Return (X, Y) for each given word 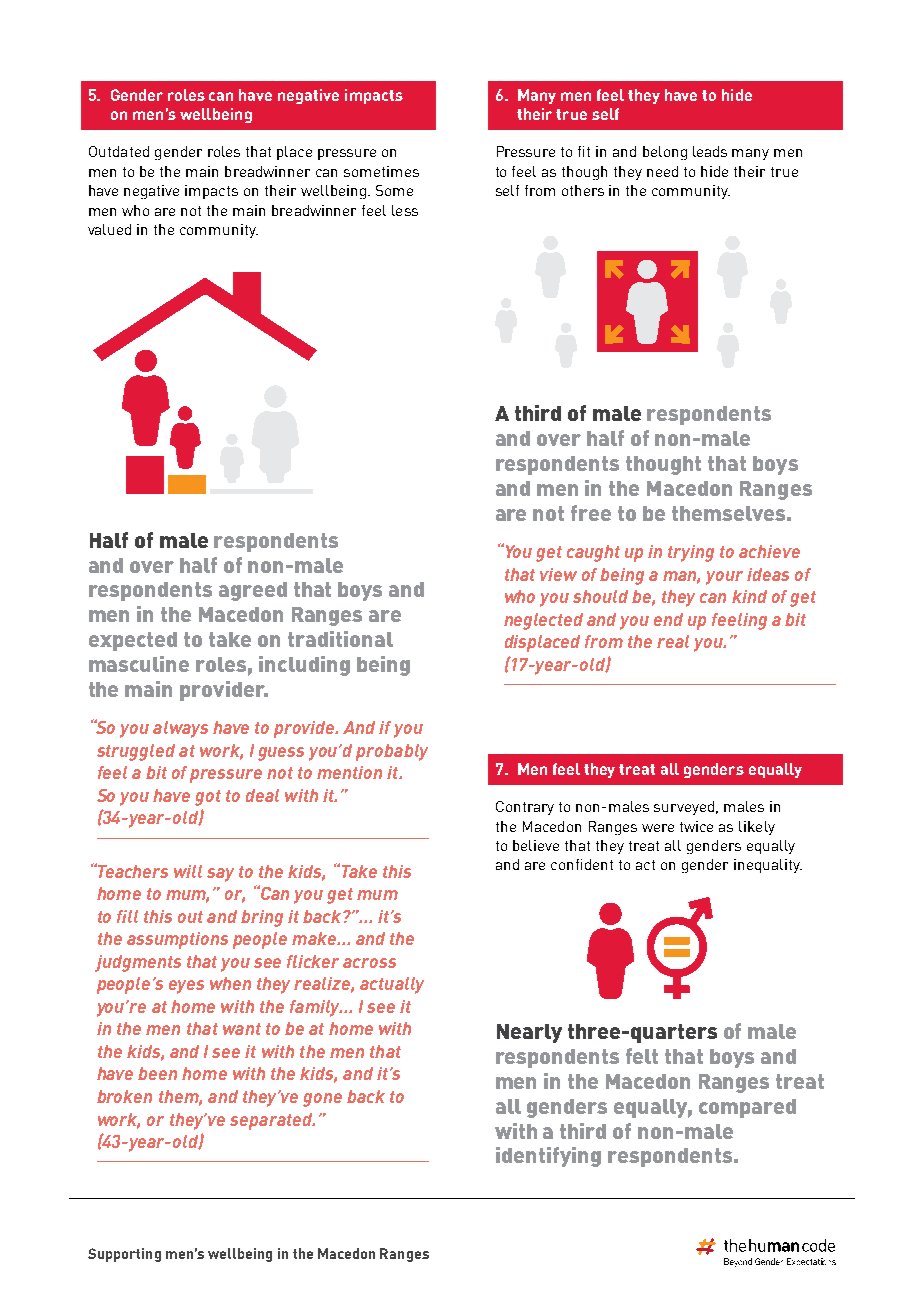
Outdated (119, 151)
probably (392, 752)
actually (392, 985)
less (405, 210)
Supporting (124, 1255)
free (591, 513)
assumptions (177, 940)
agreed (253, 591)
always (180, 729)
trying (691, 553)
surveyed (684, 808)
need (662, 171)
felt (642, 1056)
